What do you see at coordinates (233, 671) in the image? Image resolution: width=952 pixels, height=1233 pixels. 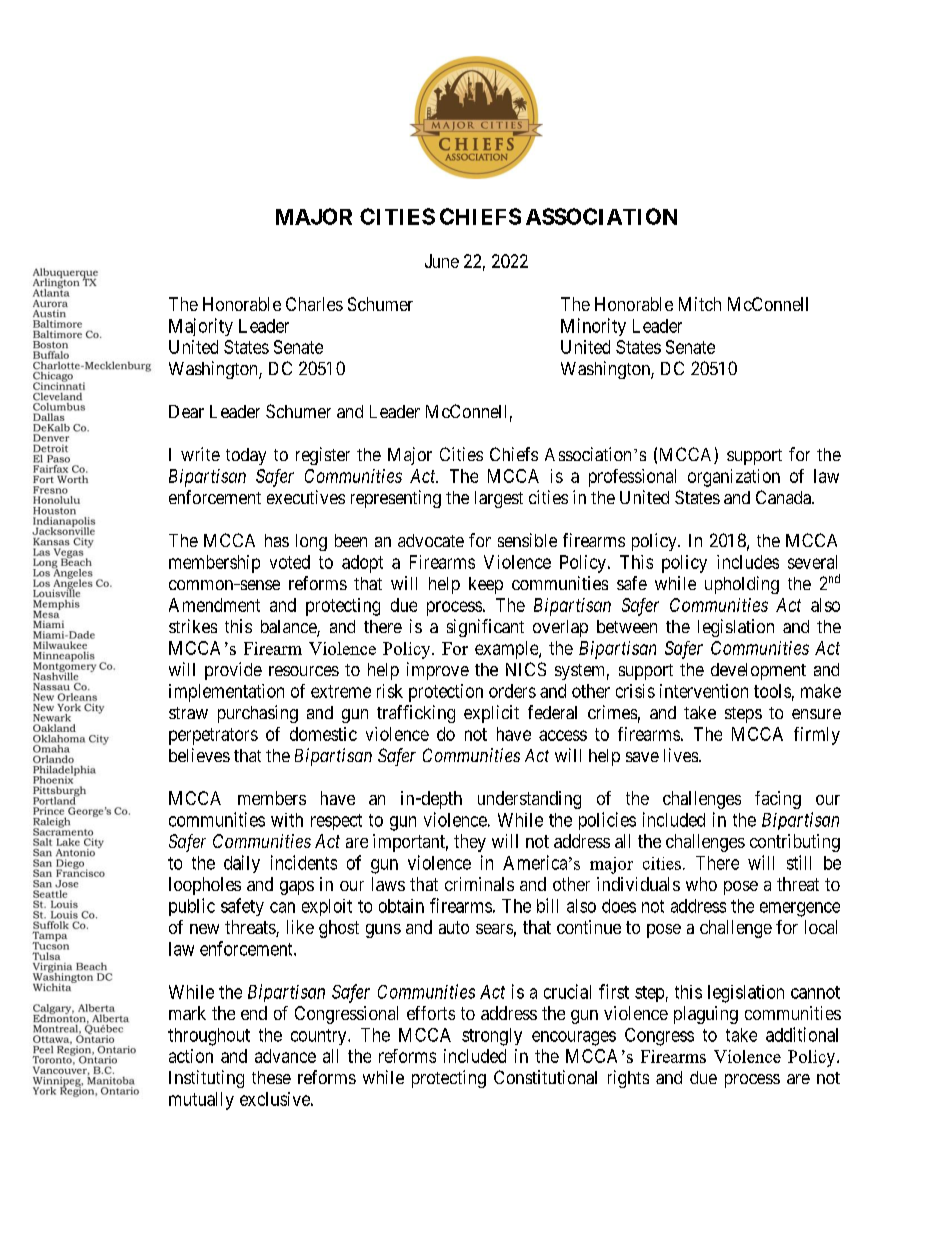 I see `provide` at bounding box center [233, 671].
